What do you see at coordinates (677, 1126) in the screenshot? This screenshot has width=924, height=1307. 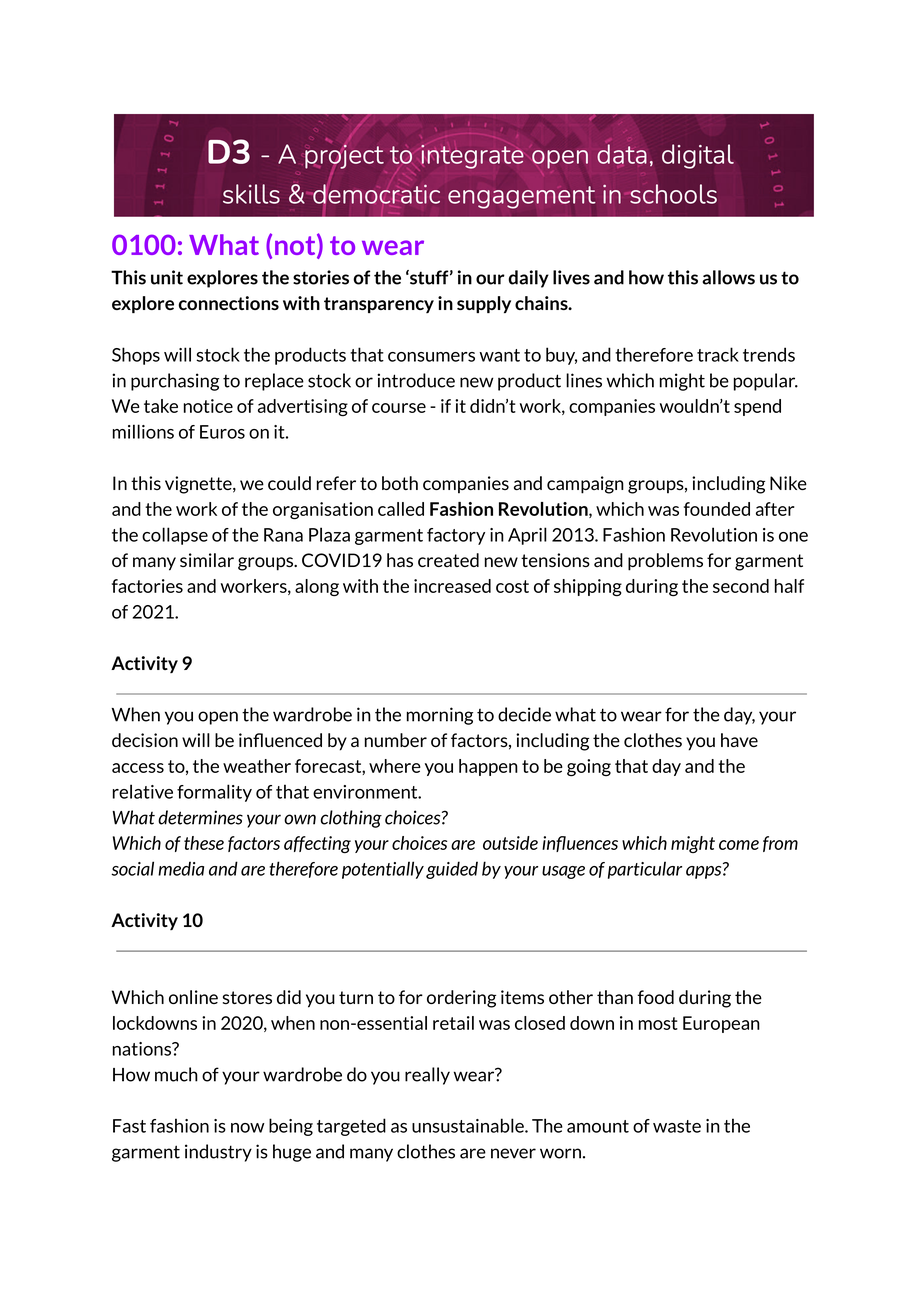 I see `waste` at bounding box center [677, 1126].
